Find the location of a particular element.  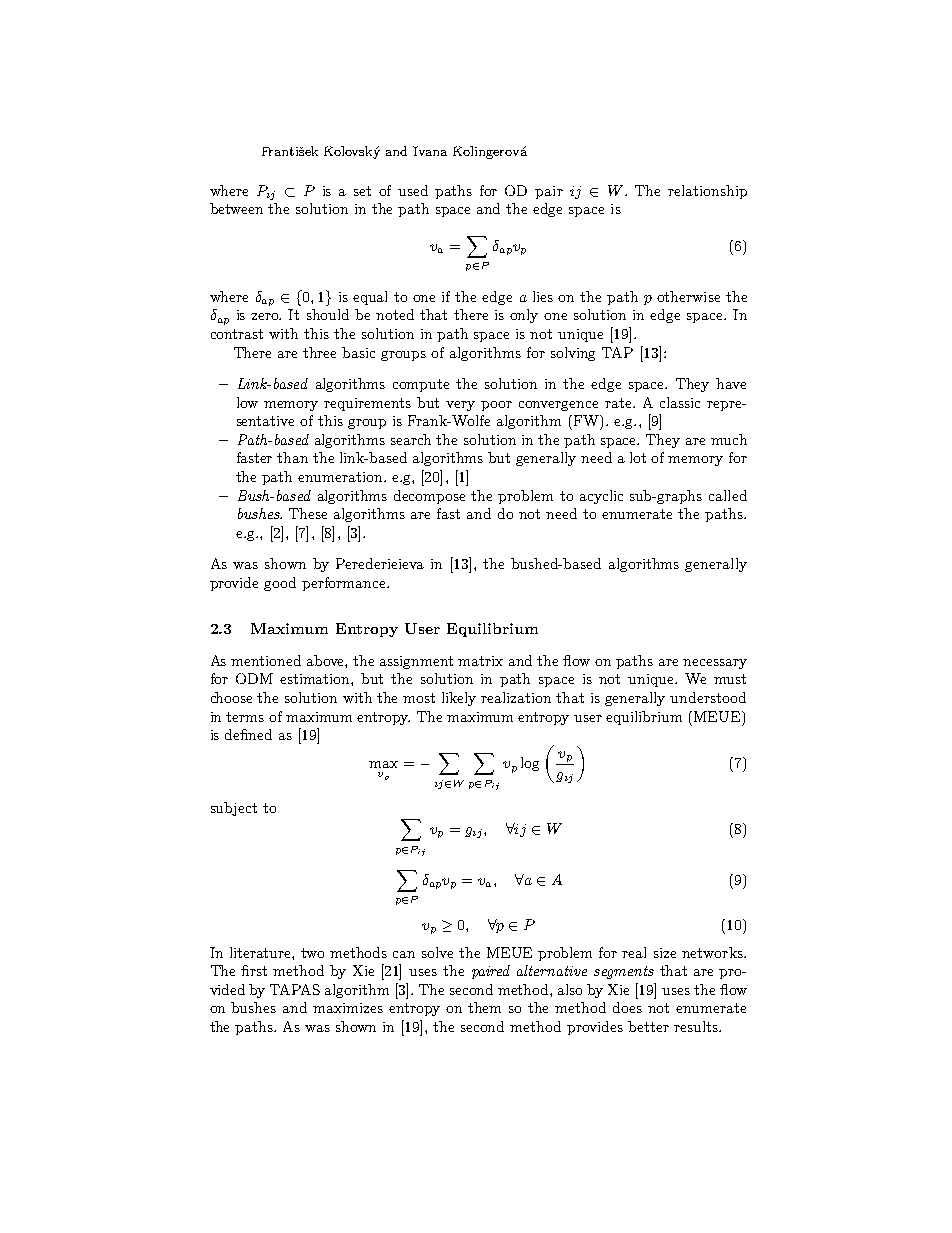

good is located at coordinates (280, 584).
